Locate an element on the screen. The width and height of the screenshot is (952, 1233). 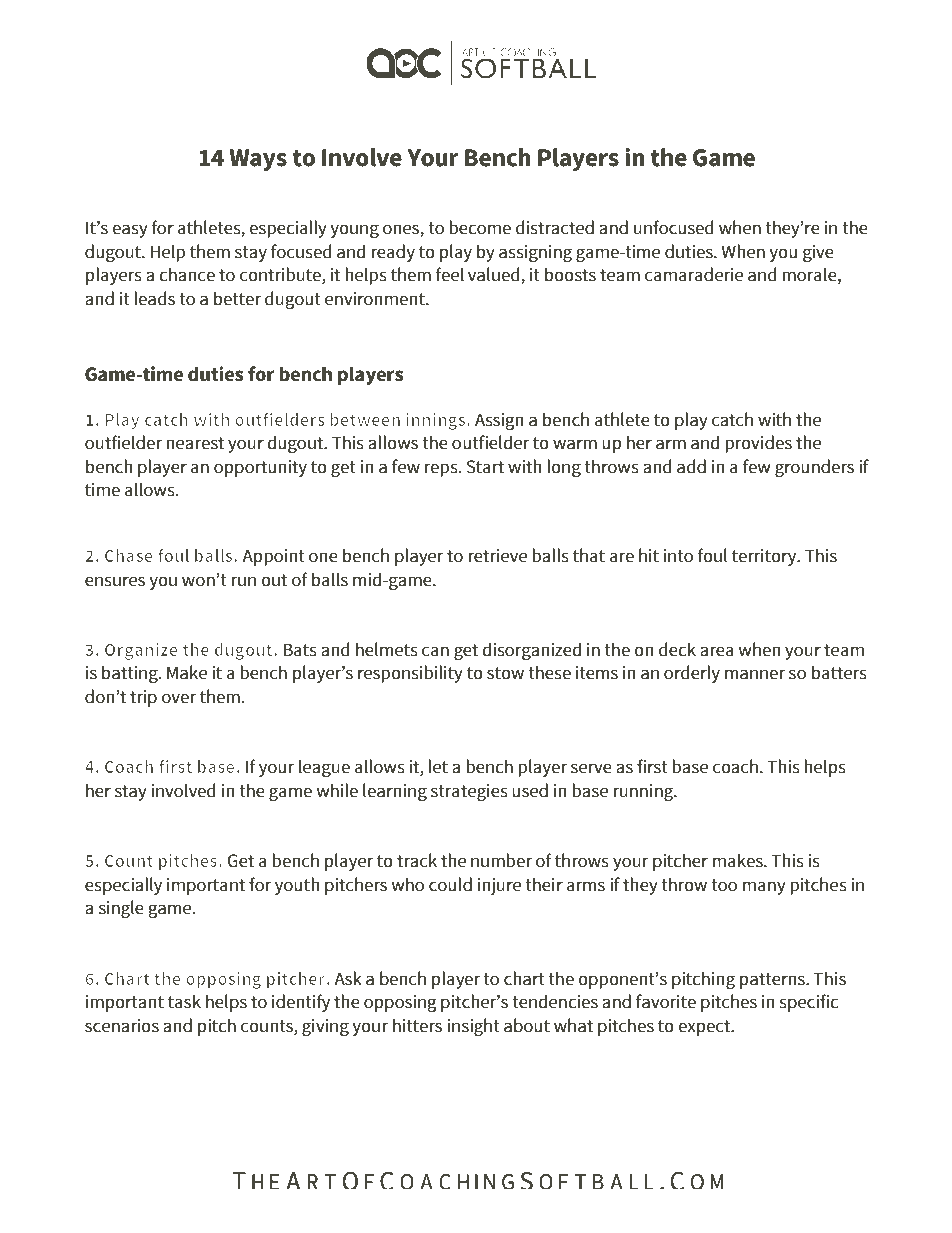
running is located at coordinates (644, 792).
